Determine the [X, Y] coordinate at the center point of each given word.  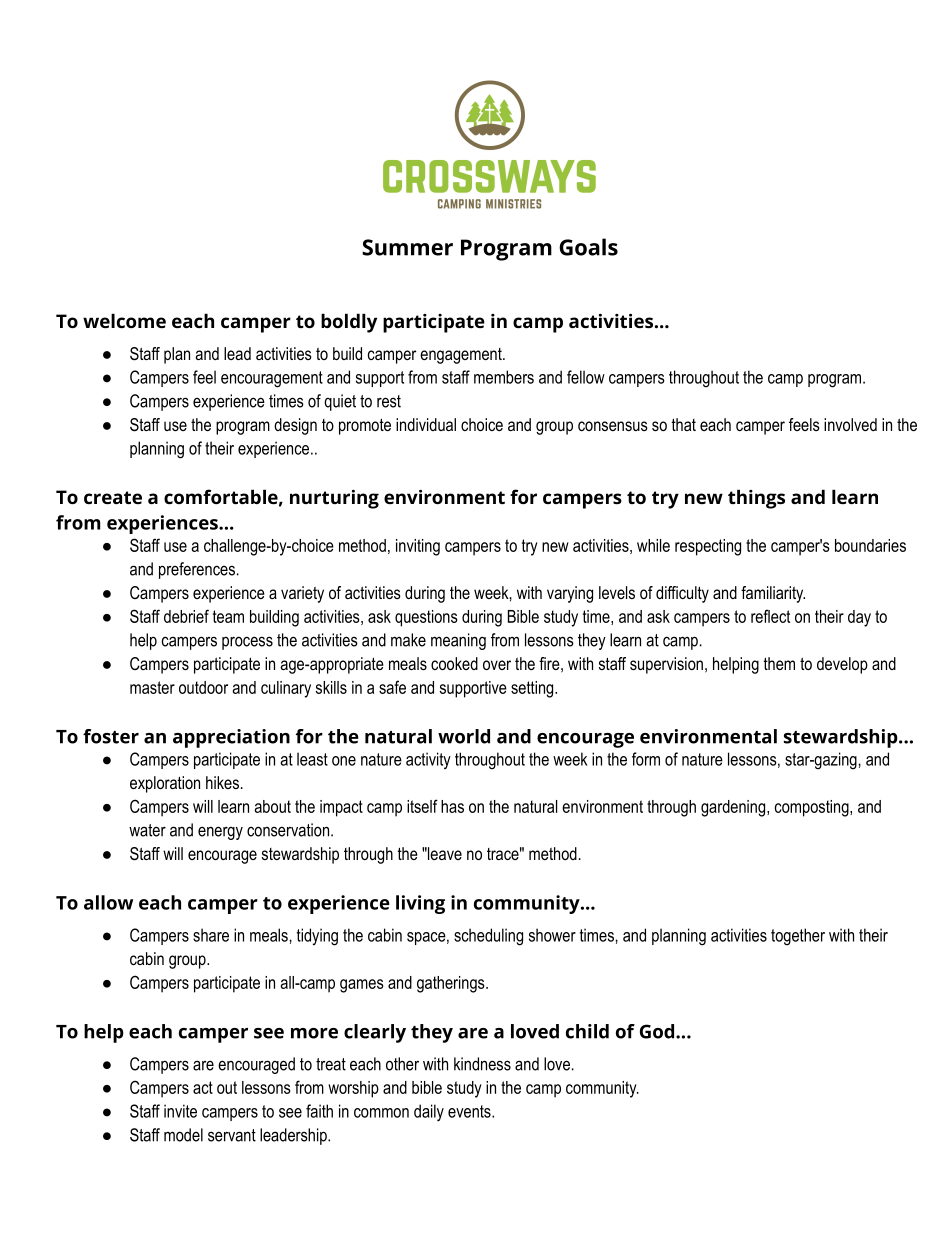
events [470, 1111]
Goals [588, 247]
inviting [418, 547]
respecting [708, 547]
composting [813, 808]
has [452, 806]
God [657, 1031]
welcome [124, 320]
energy [220, 833]
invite [180, 1111]
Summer [407, 247]
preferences [197, 570]
